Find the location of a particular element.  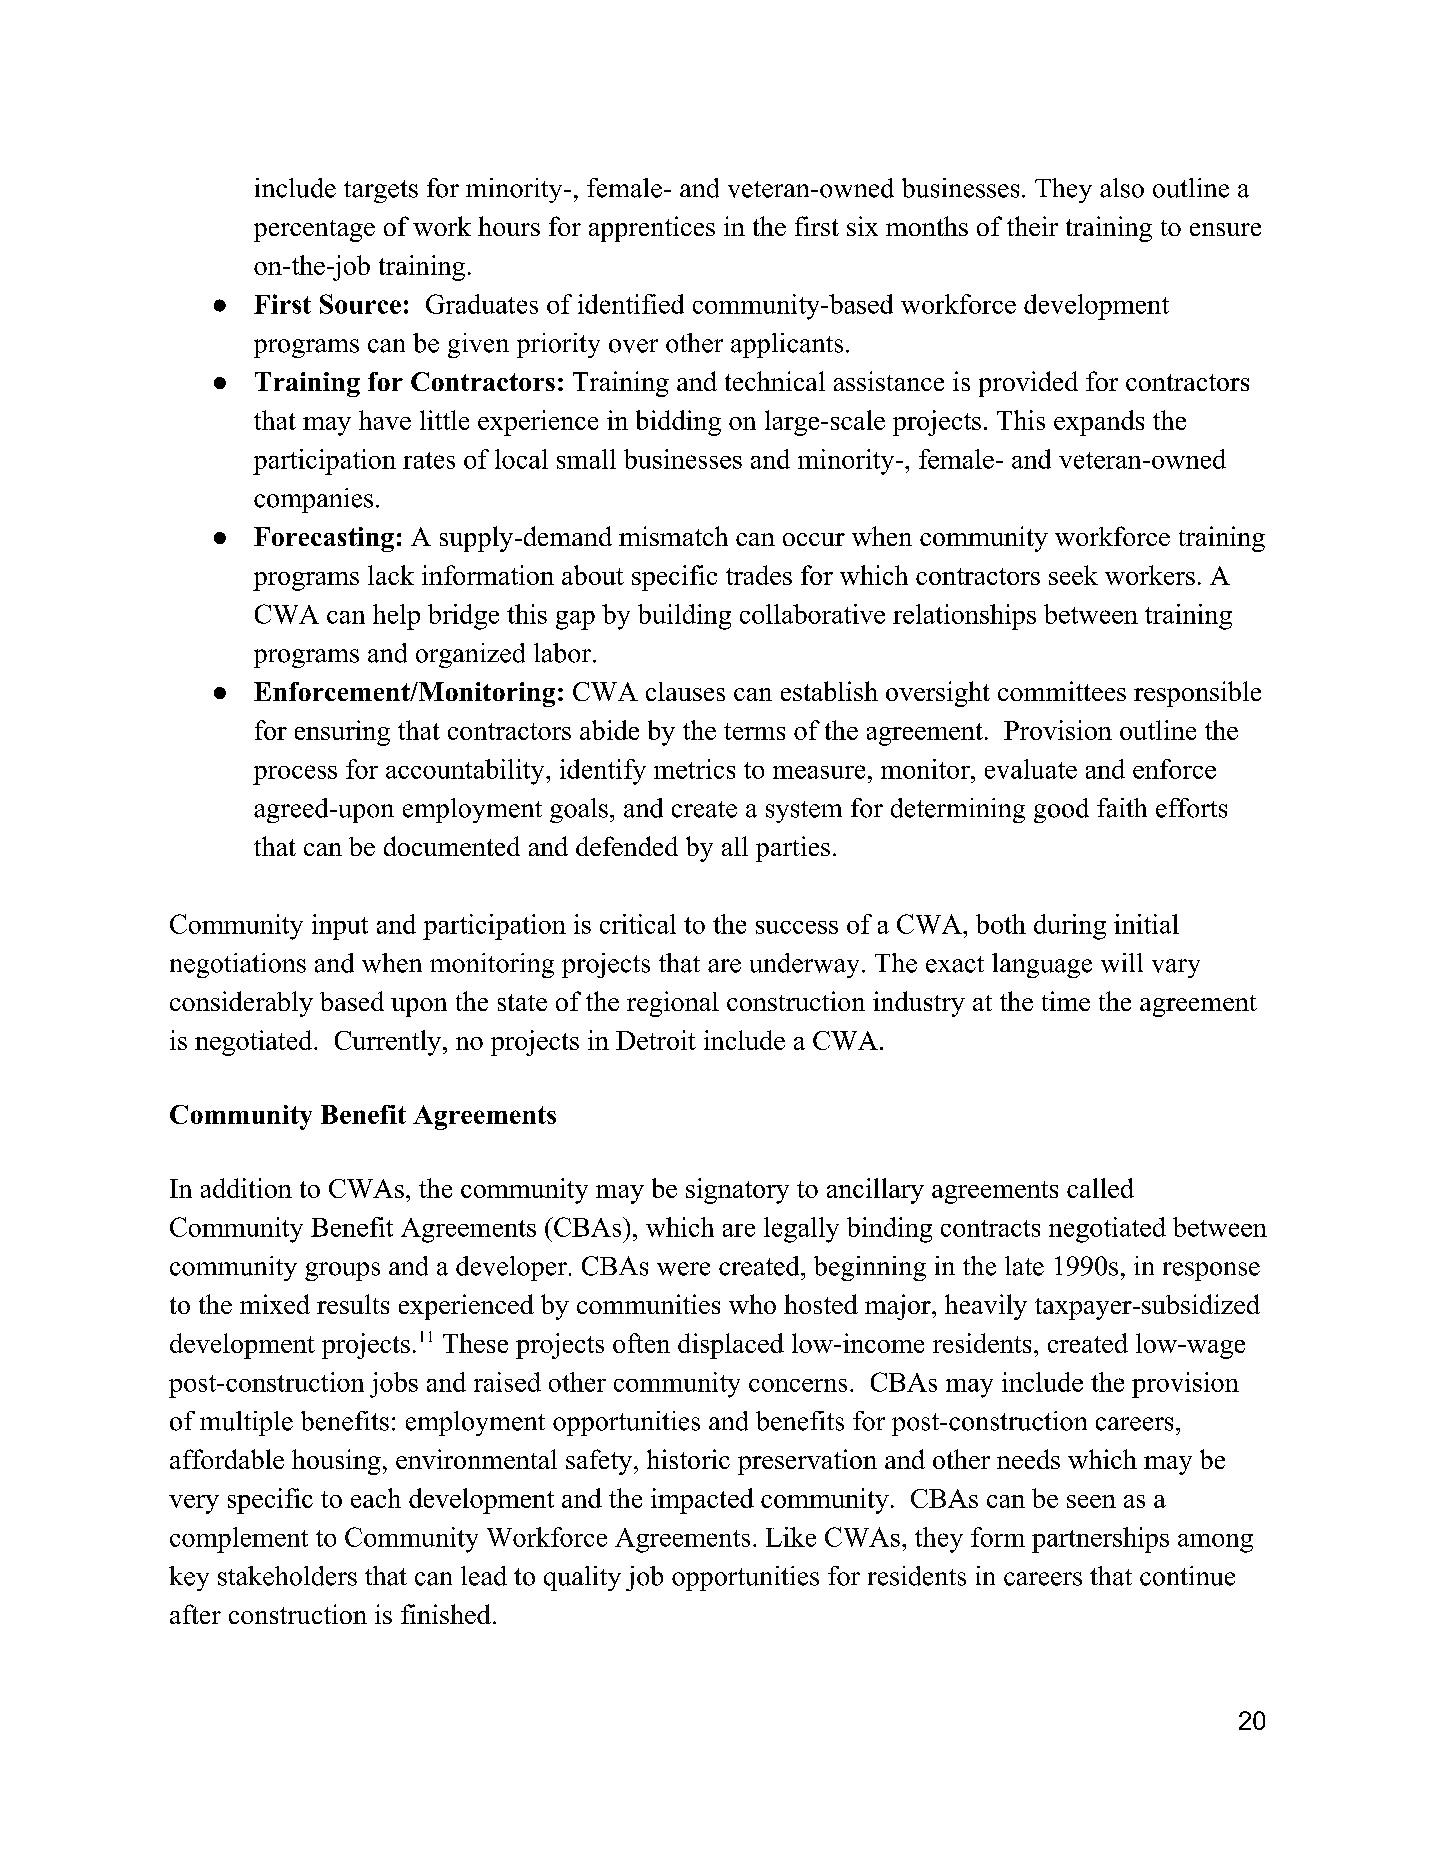

during is located at coordinates (1070, 927).
